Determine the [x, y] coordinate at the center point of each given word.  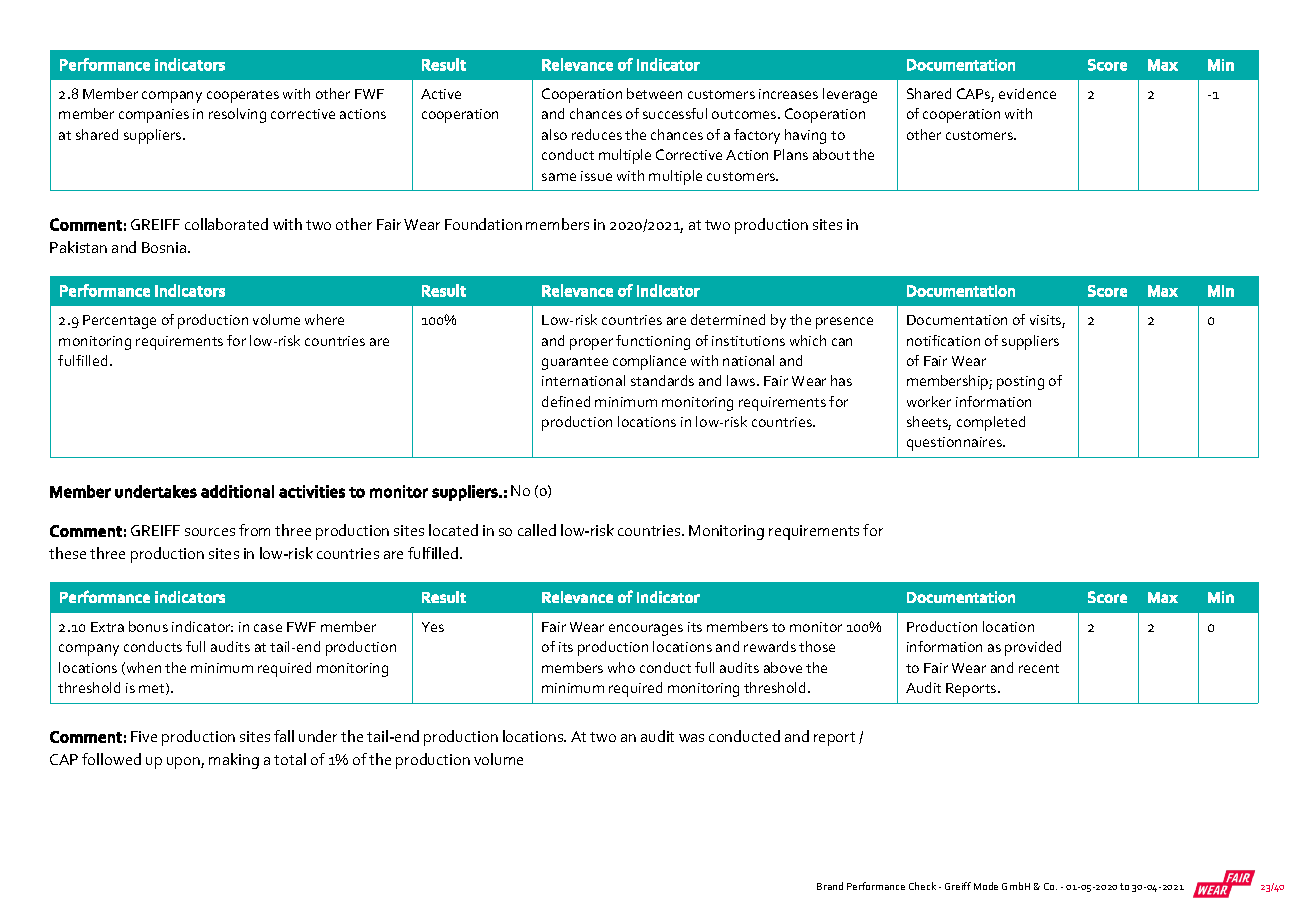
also [554, 134]
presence [844, 323]
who [621, 667]
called [537, 530]
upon [184, 763]
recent [1039, 668]
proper [591, 344]
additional [237, 491]
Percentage [119, 322]
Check [922, 886]
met [153, 689]
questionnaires [955, 444]
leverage [850, 95]
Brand [830, 886]
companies [154, 116]
